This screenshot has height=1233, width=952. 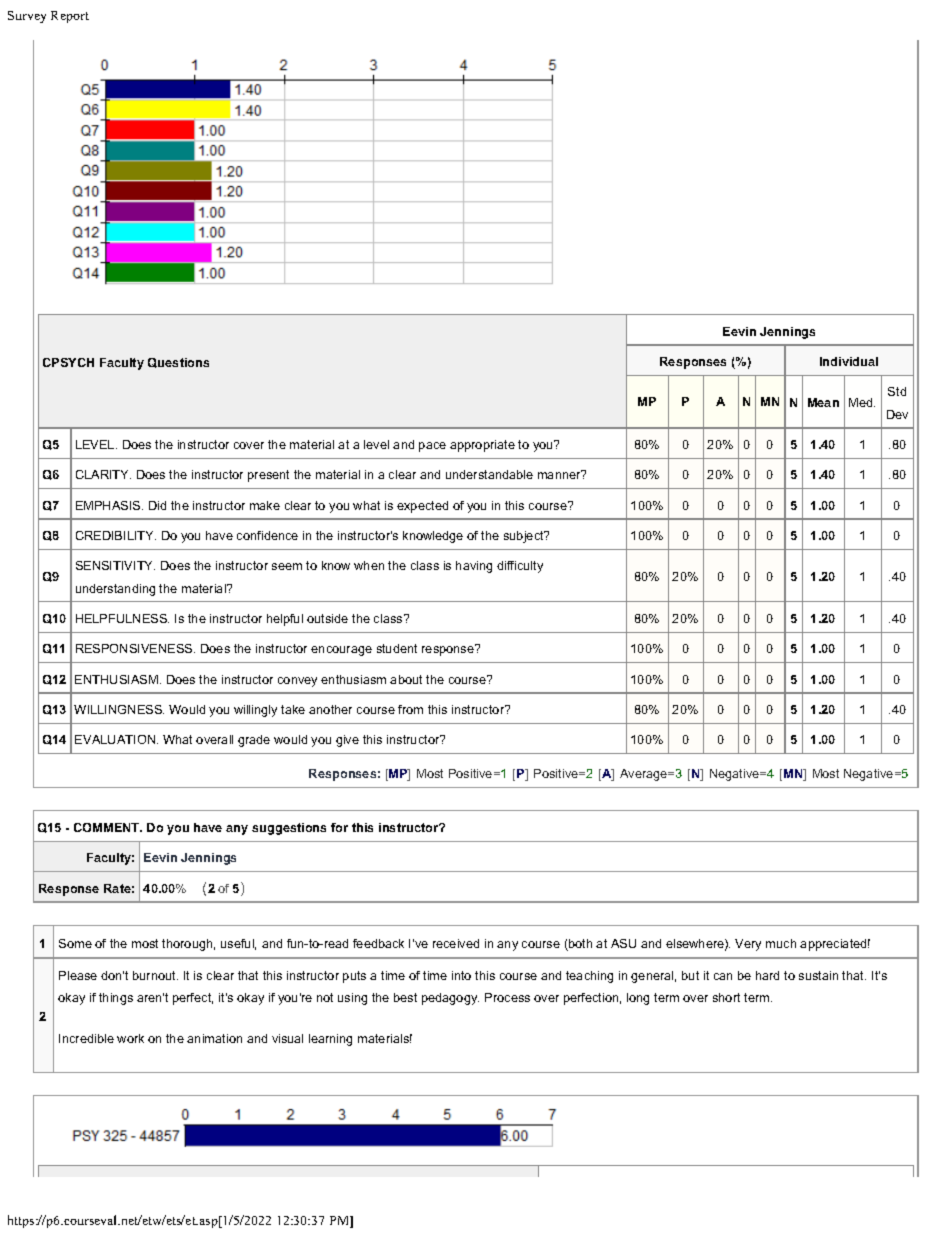 What do you see at coordinates (781, 943) in the screenshot?
I see `much` at bounding box center [781, 943].
